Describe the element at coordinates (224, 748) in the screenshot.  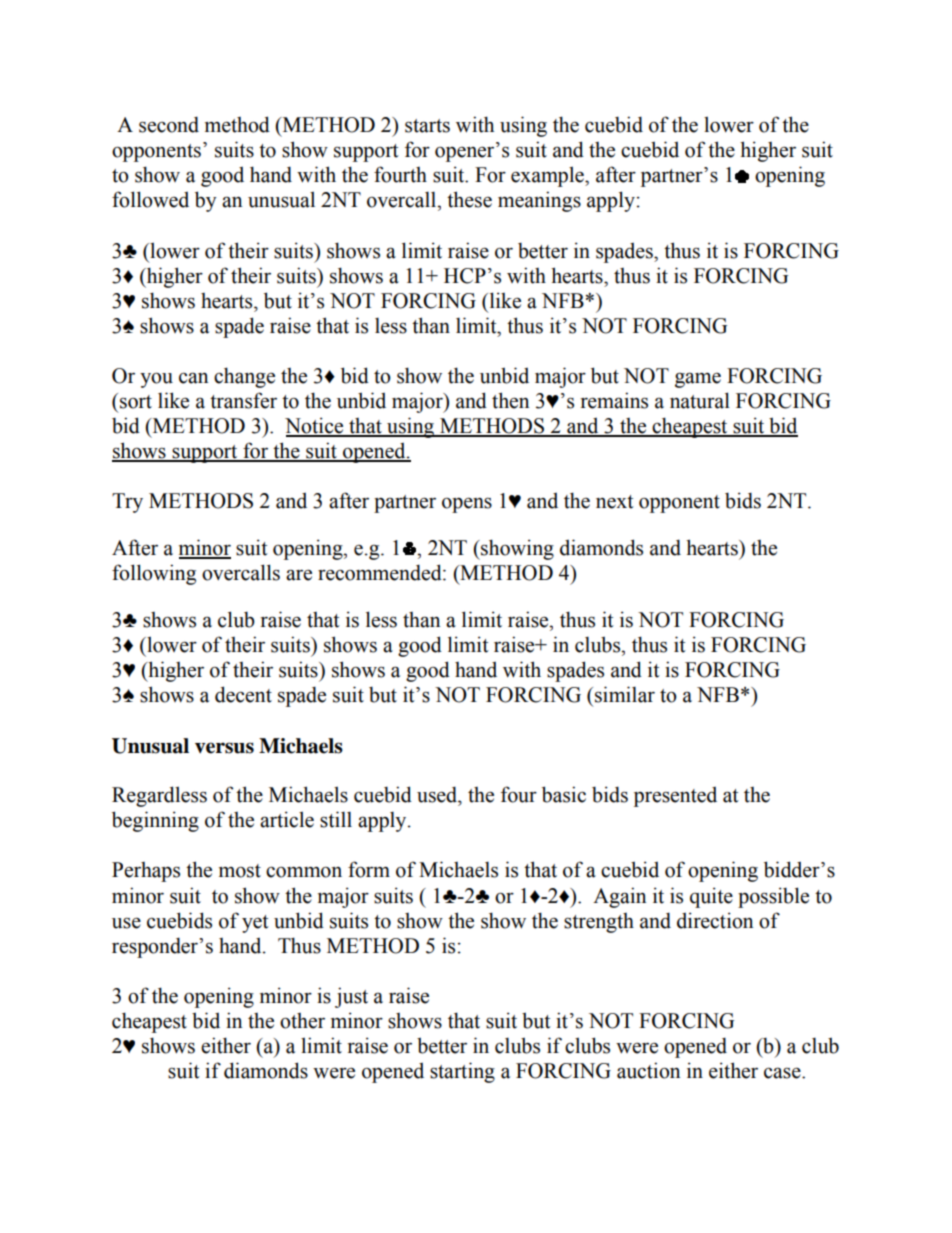
I see `versus` at that location.
